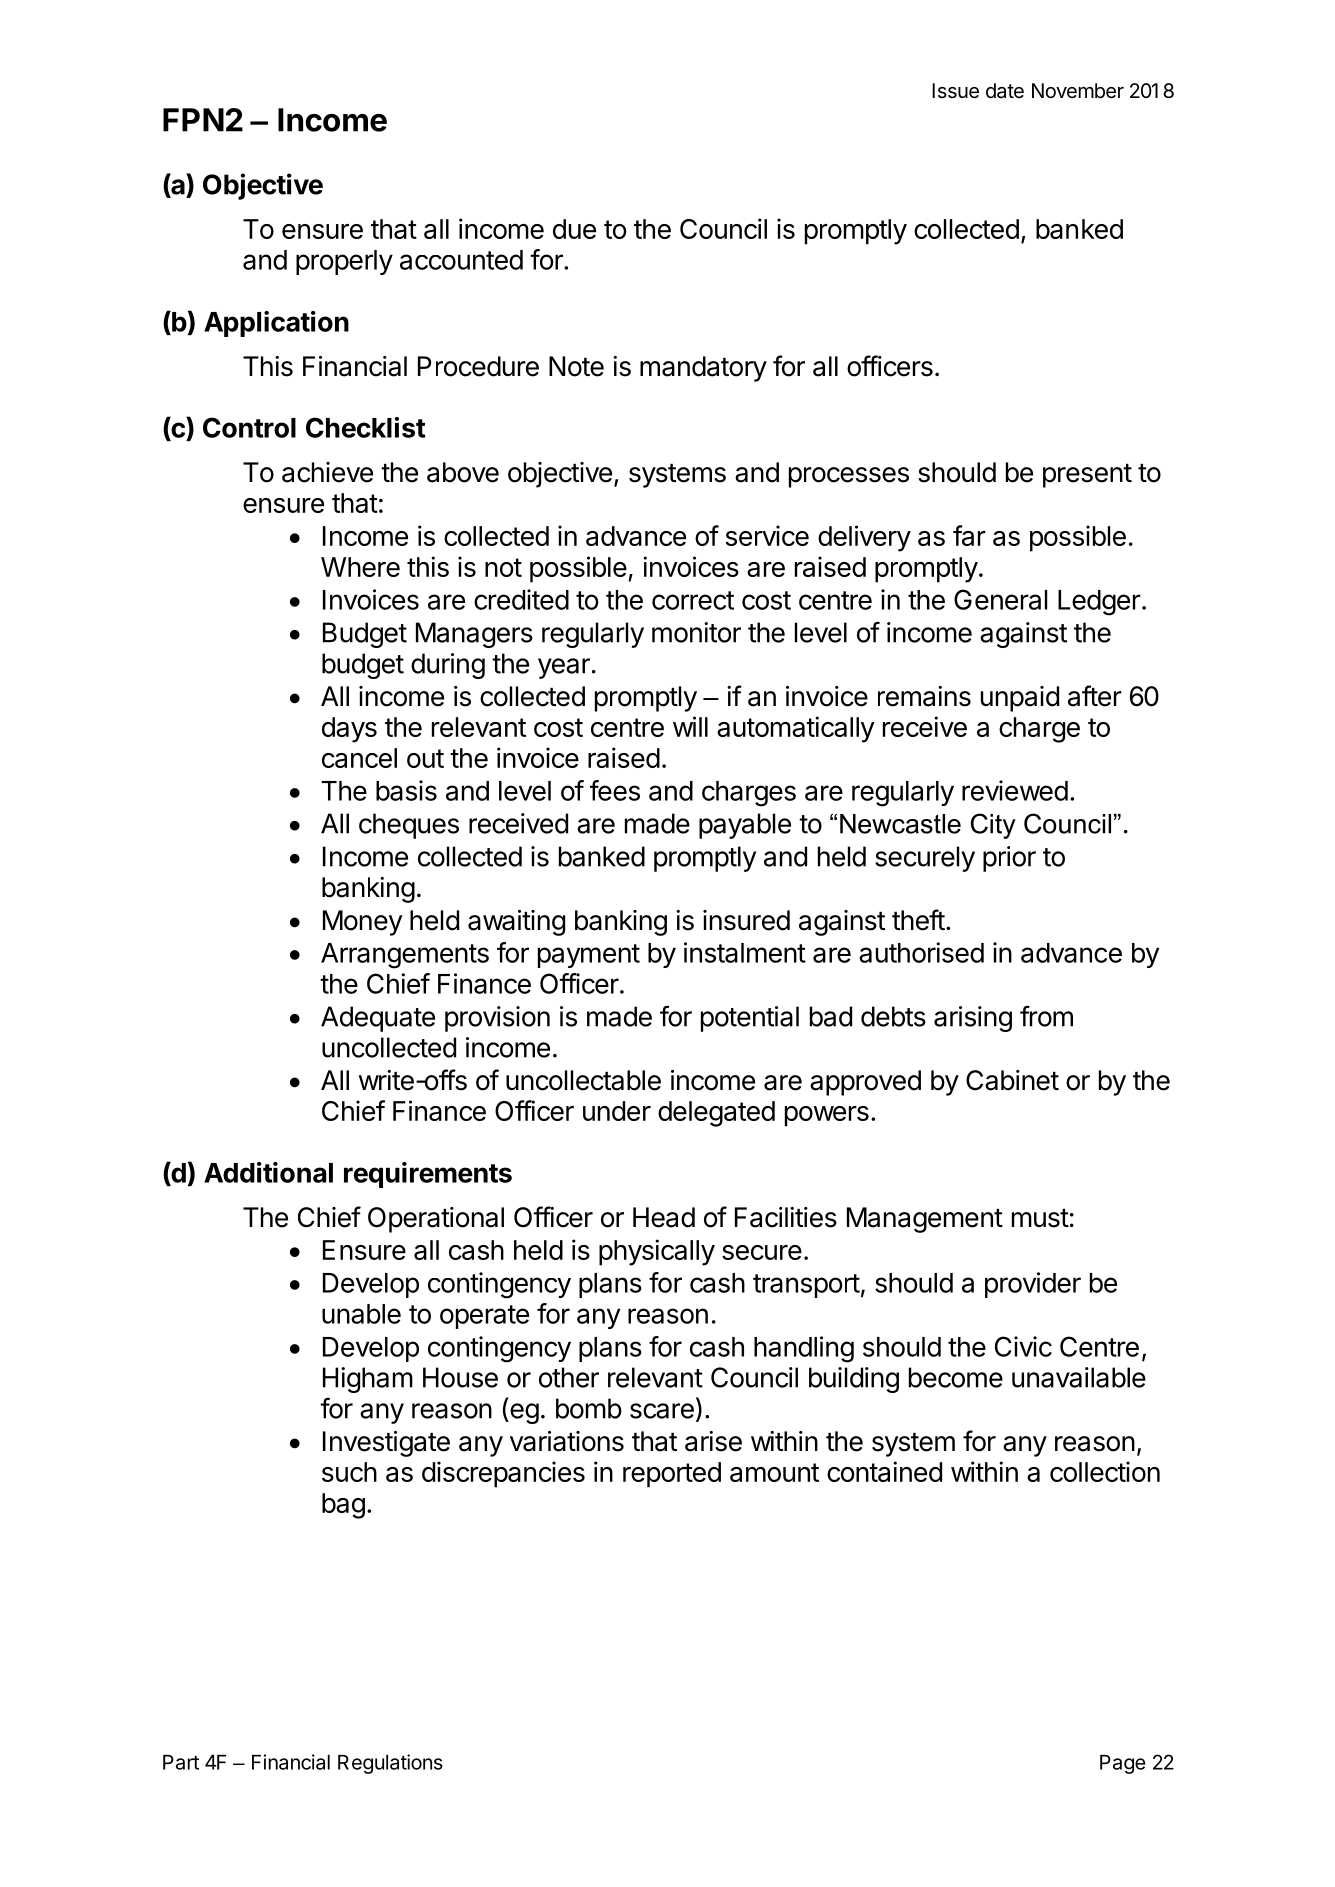 The image size is (1335, 1887). Describe the element at coordinates (672, 1475) in the image. I see `reported` at that location.
